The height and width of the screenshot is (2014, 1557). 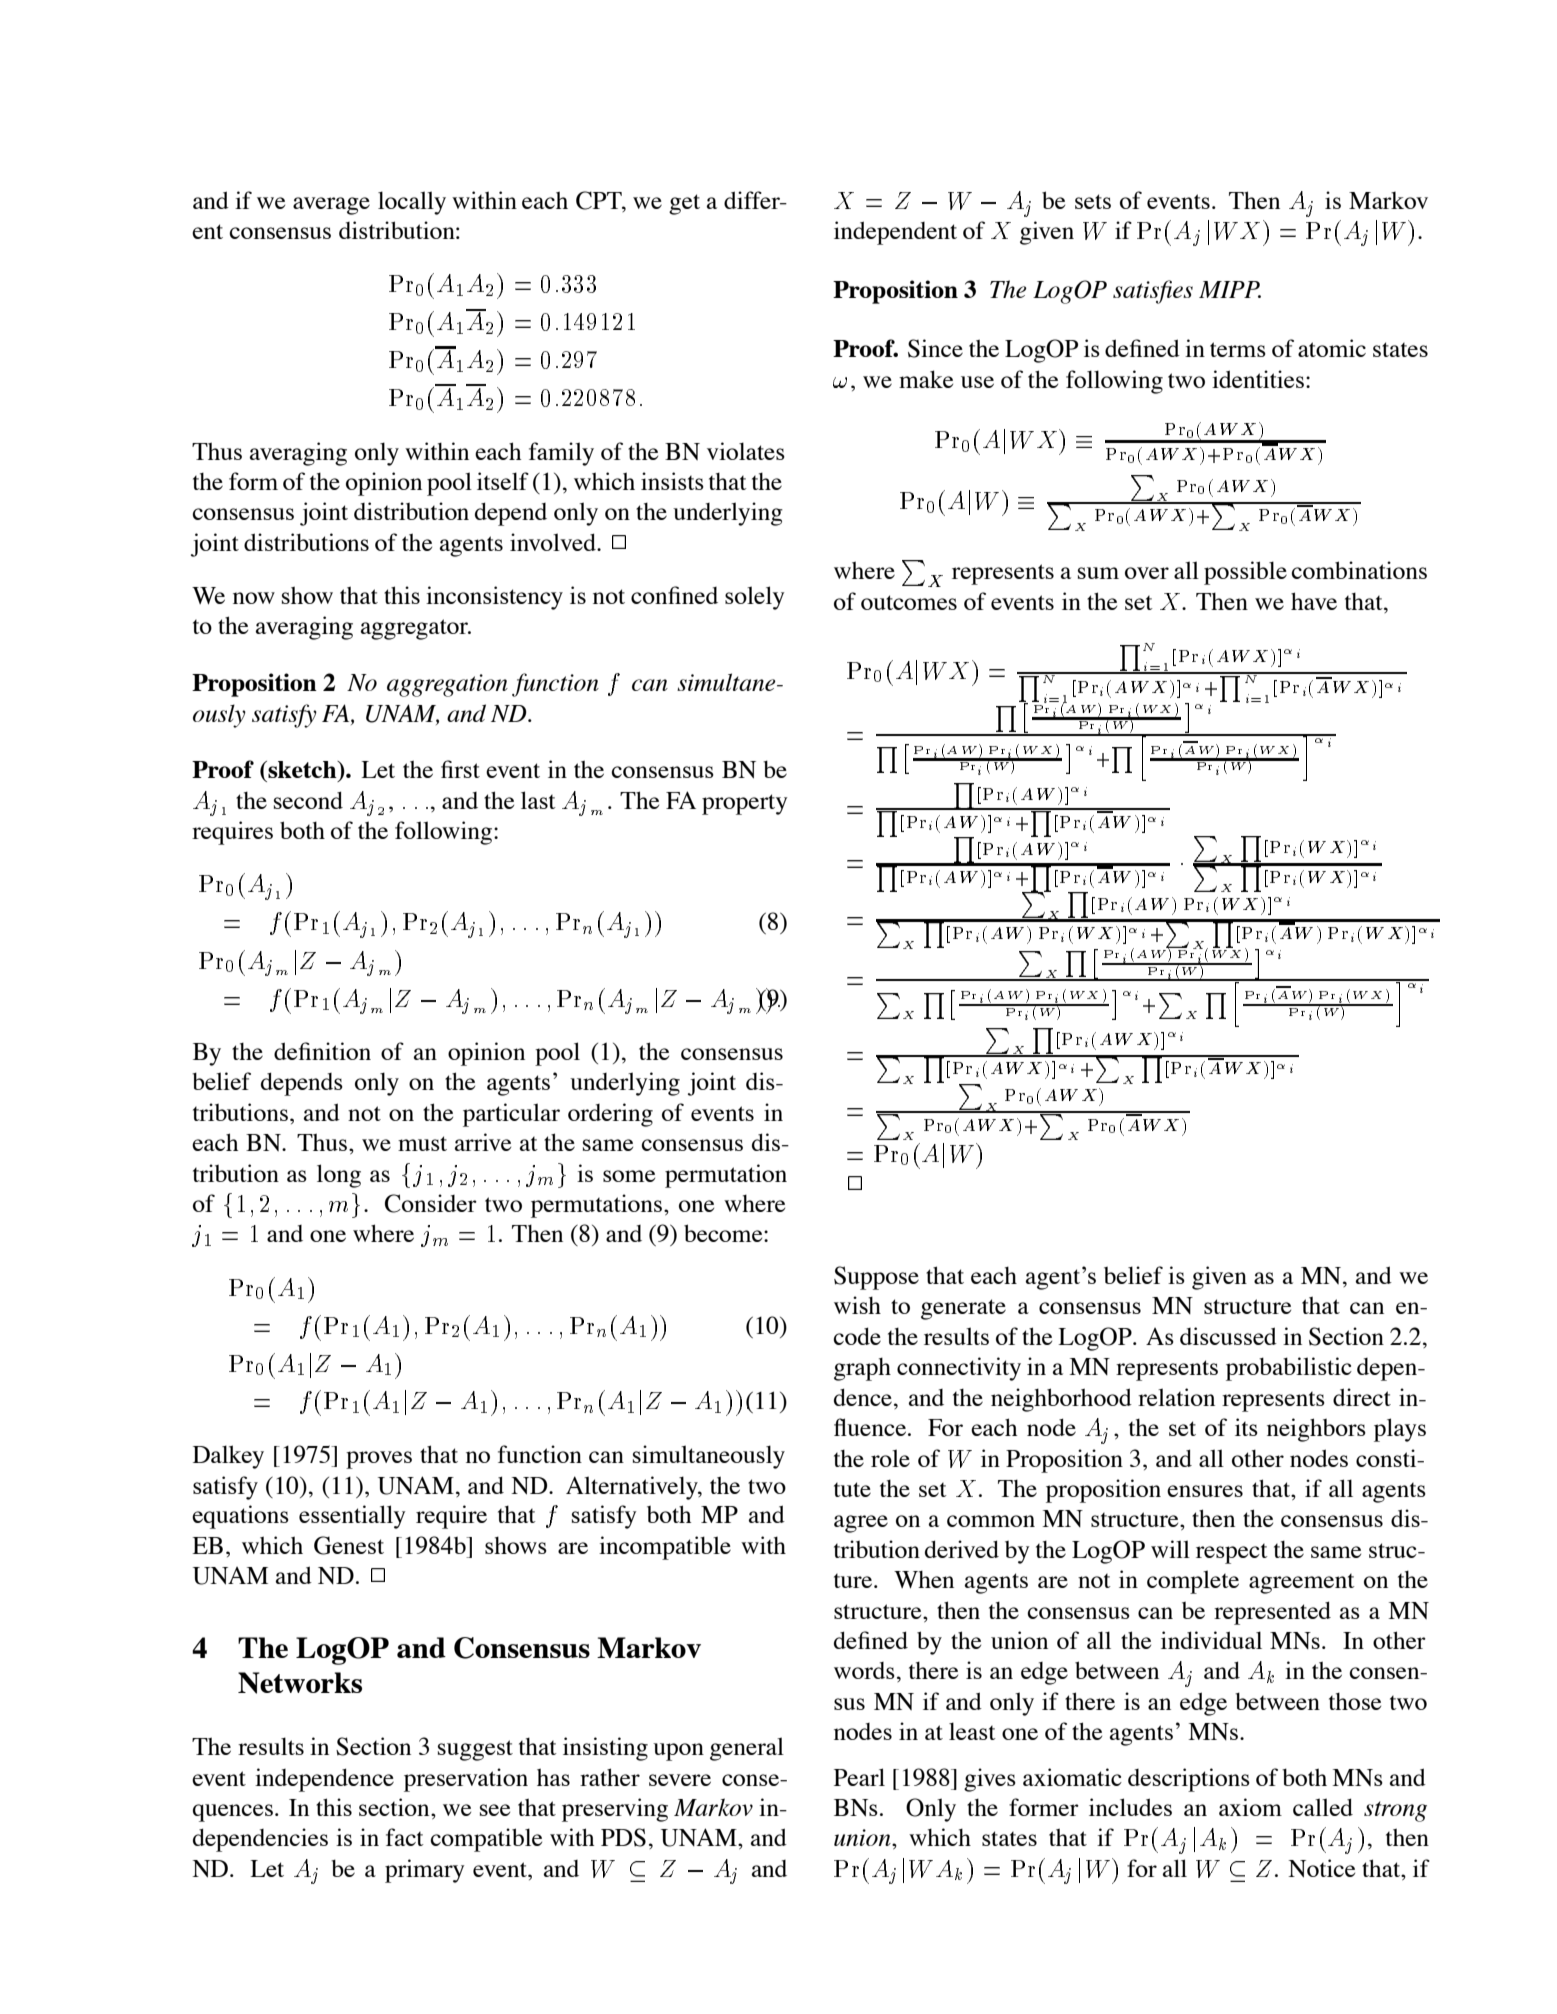 What do you see at coordinates (1323, 1807) in the screenshot?
I see `called` at bounding box center [1323, 1807].
